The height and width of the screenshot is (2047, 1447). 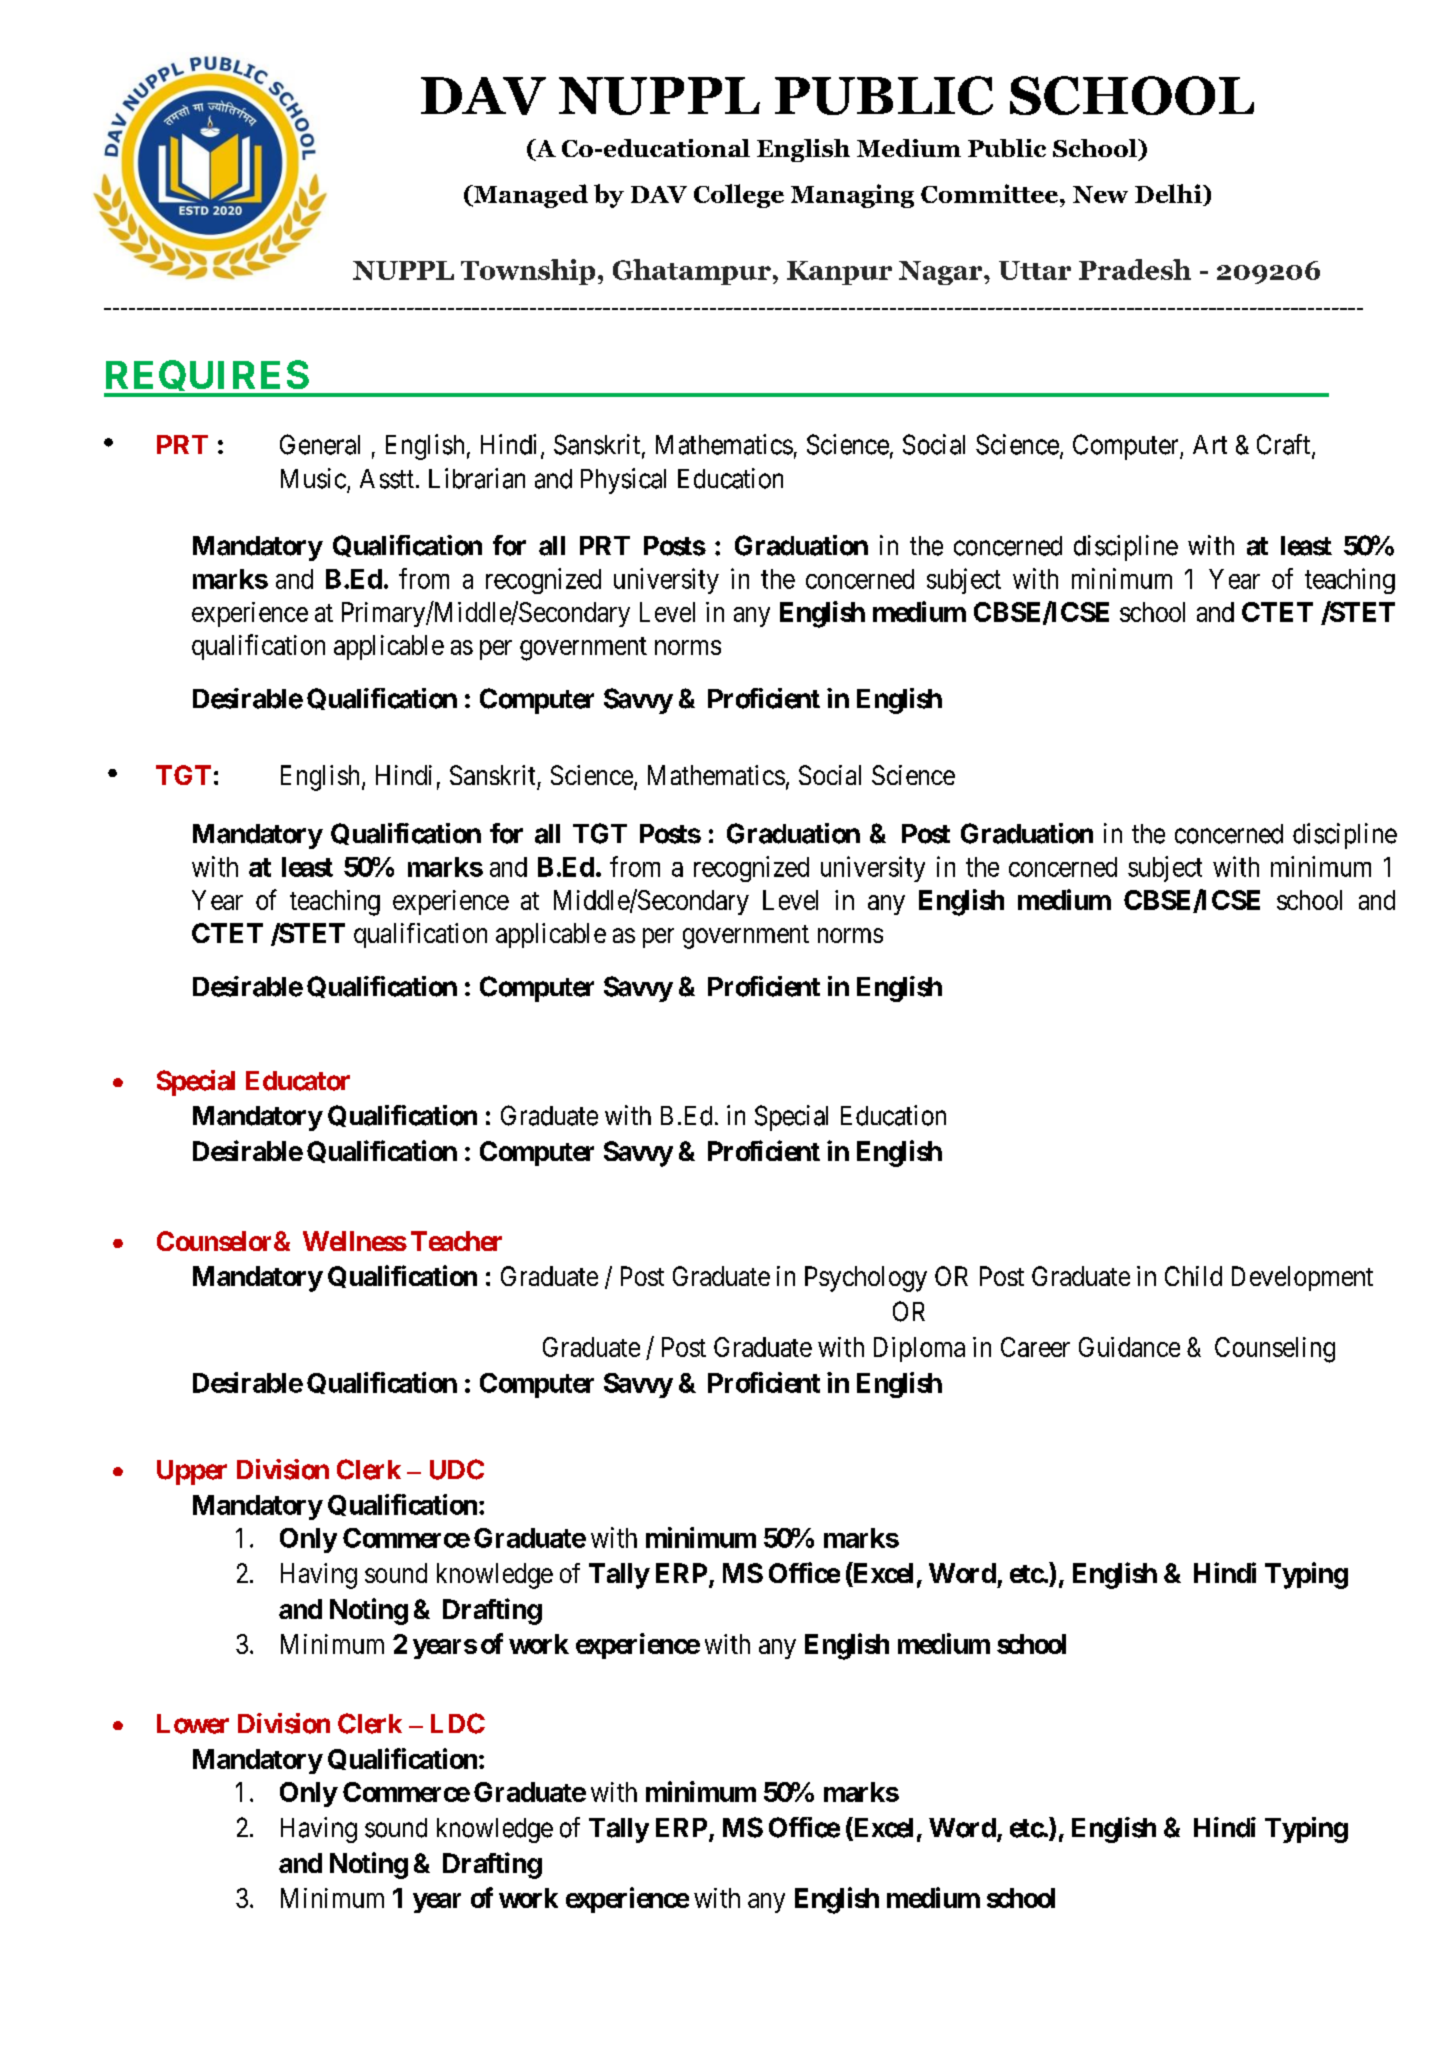 I want to click on Pradesh, so click(x=1135, y=269).
